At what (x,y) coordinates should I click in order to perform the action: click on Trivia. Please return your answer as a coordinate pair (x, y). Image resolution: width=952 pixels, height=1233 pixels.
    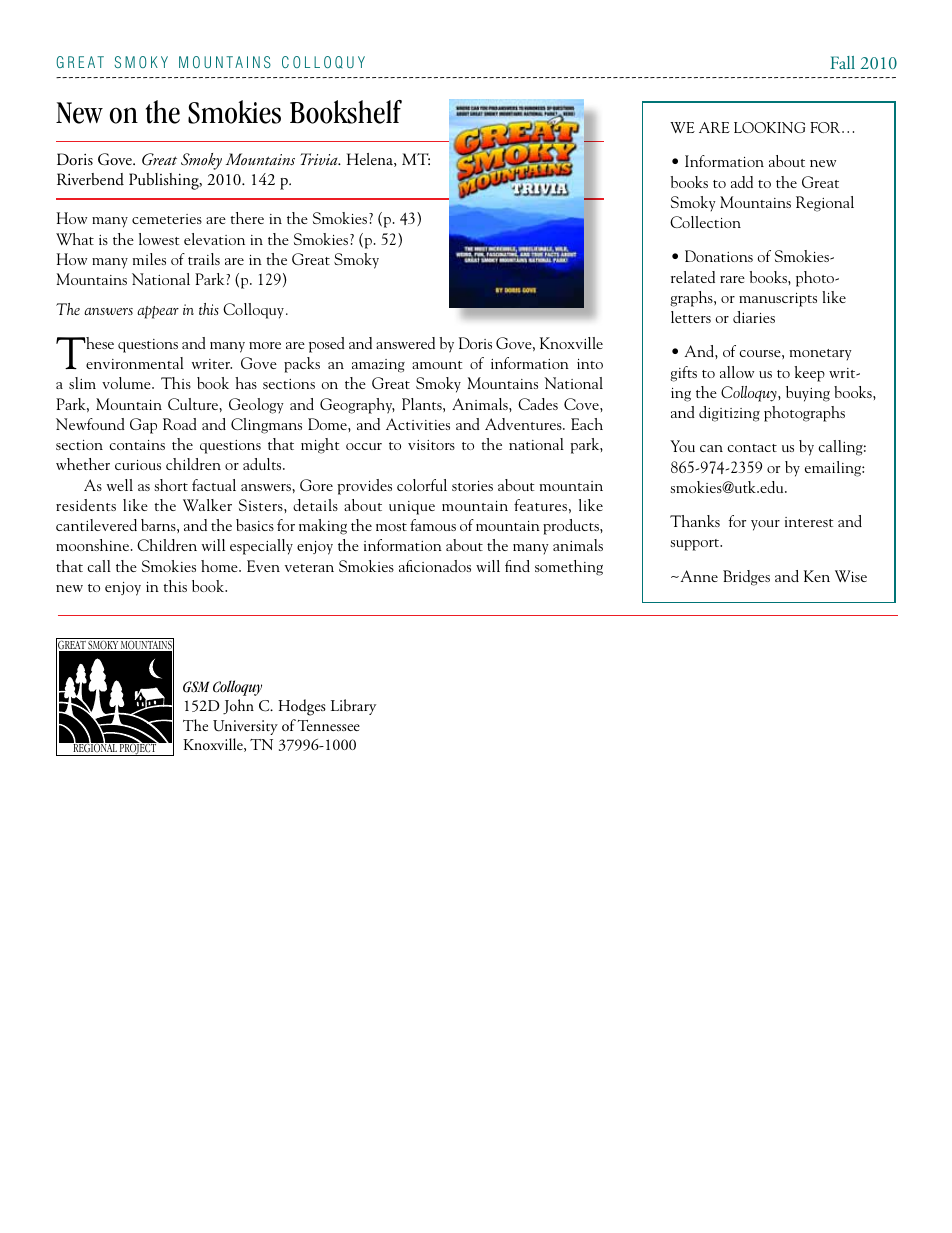
    Looking at the image, I should click on (320, 159).
